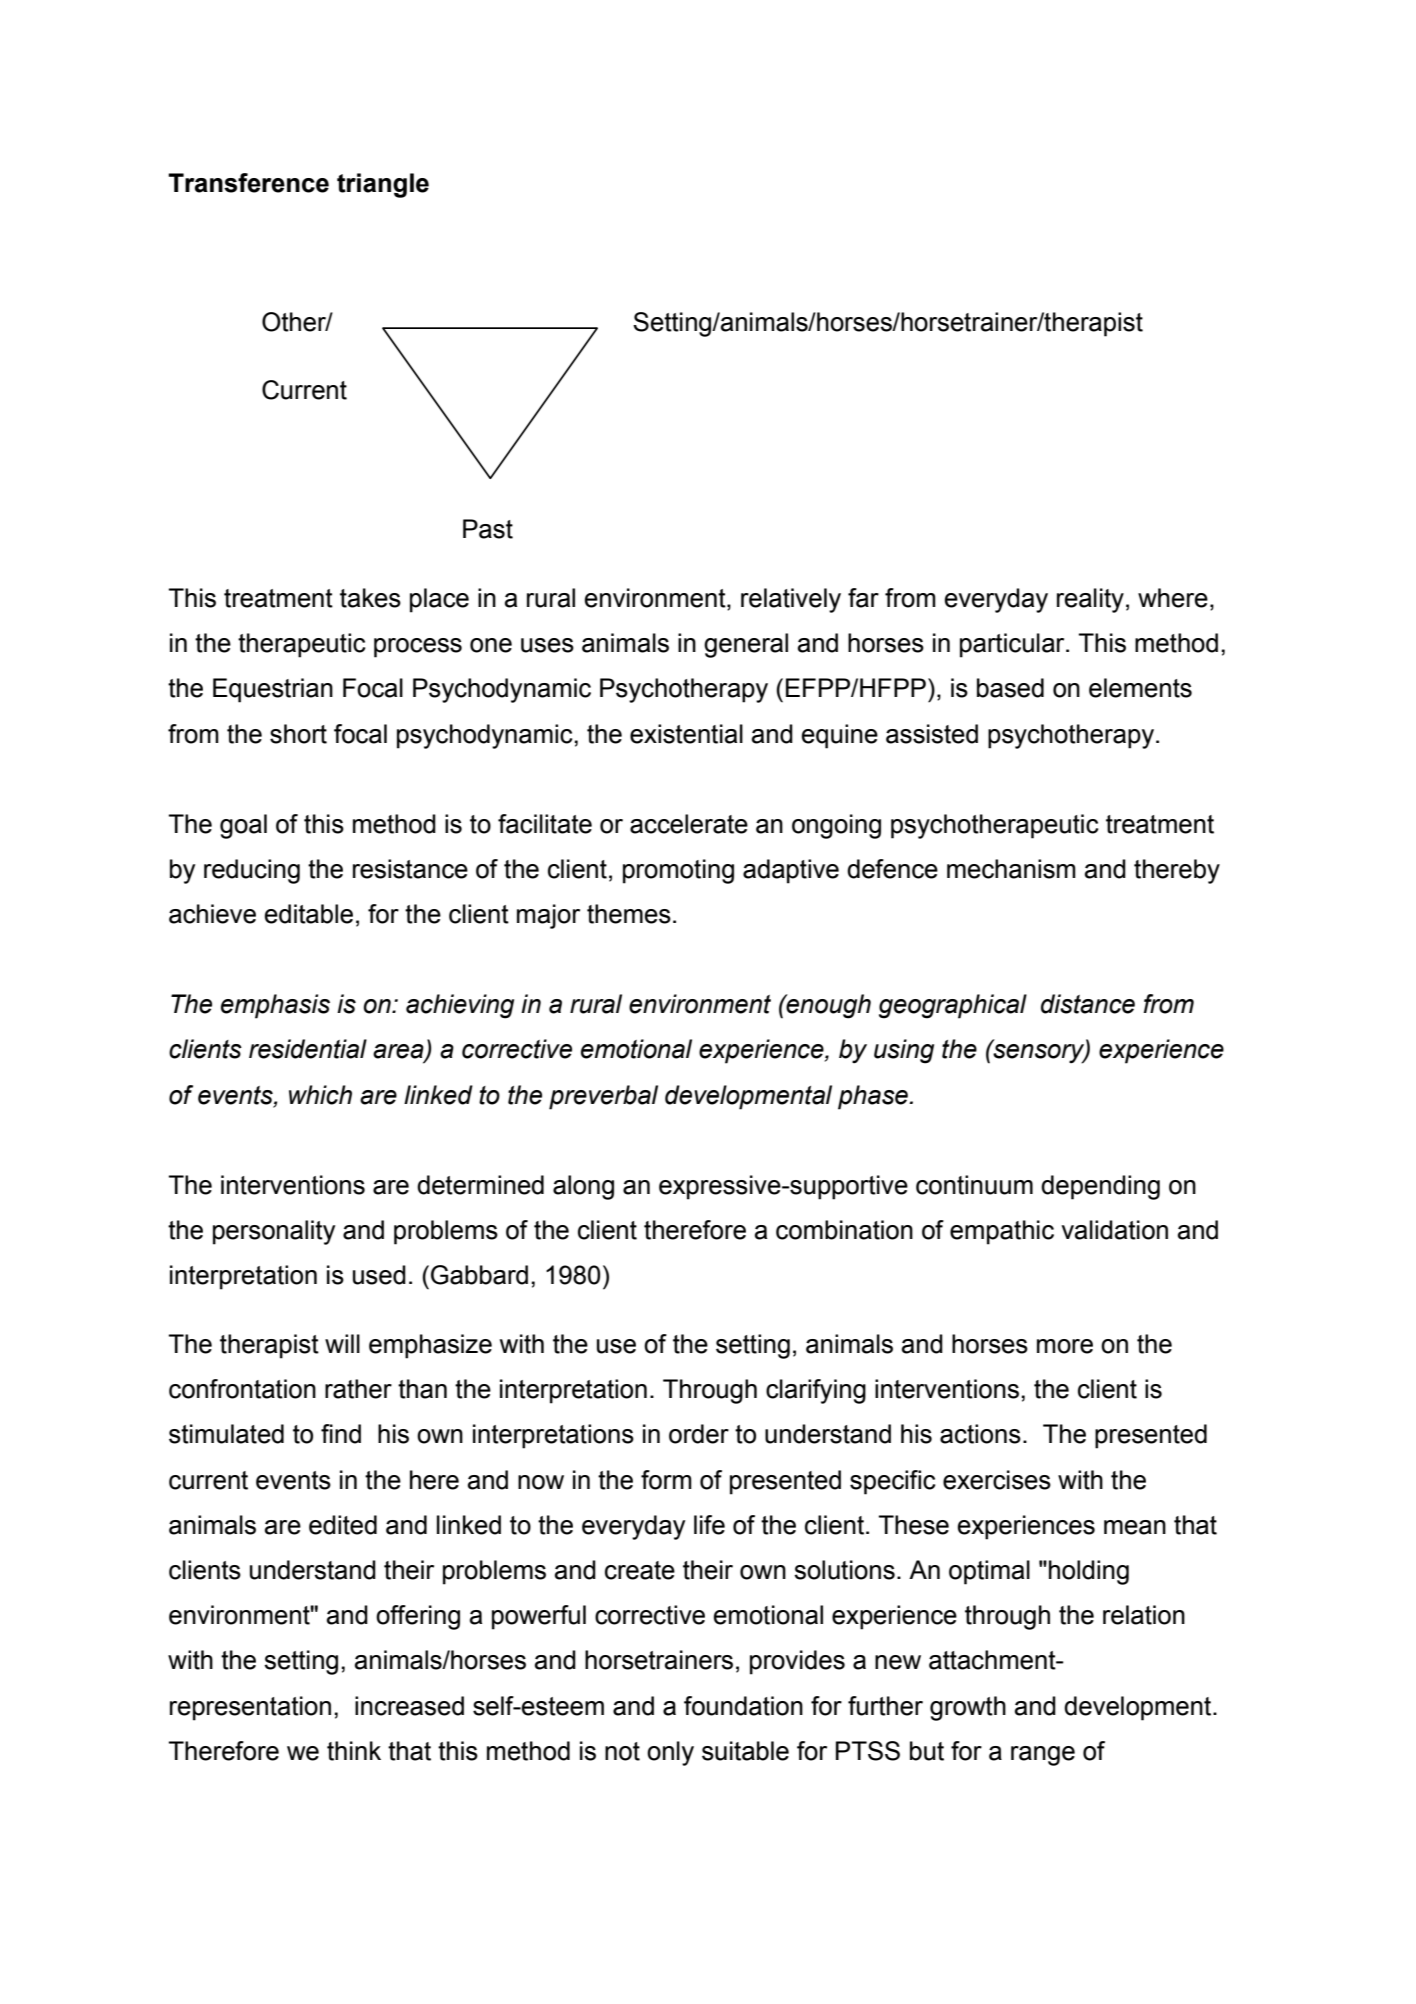 The width and height of the screenshot is (1416, 2004). What do you see at coordinates (354, 1751) in the screenshot?
I see `think` at bounding box center [354, 1751].
